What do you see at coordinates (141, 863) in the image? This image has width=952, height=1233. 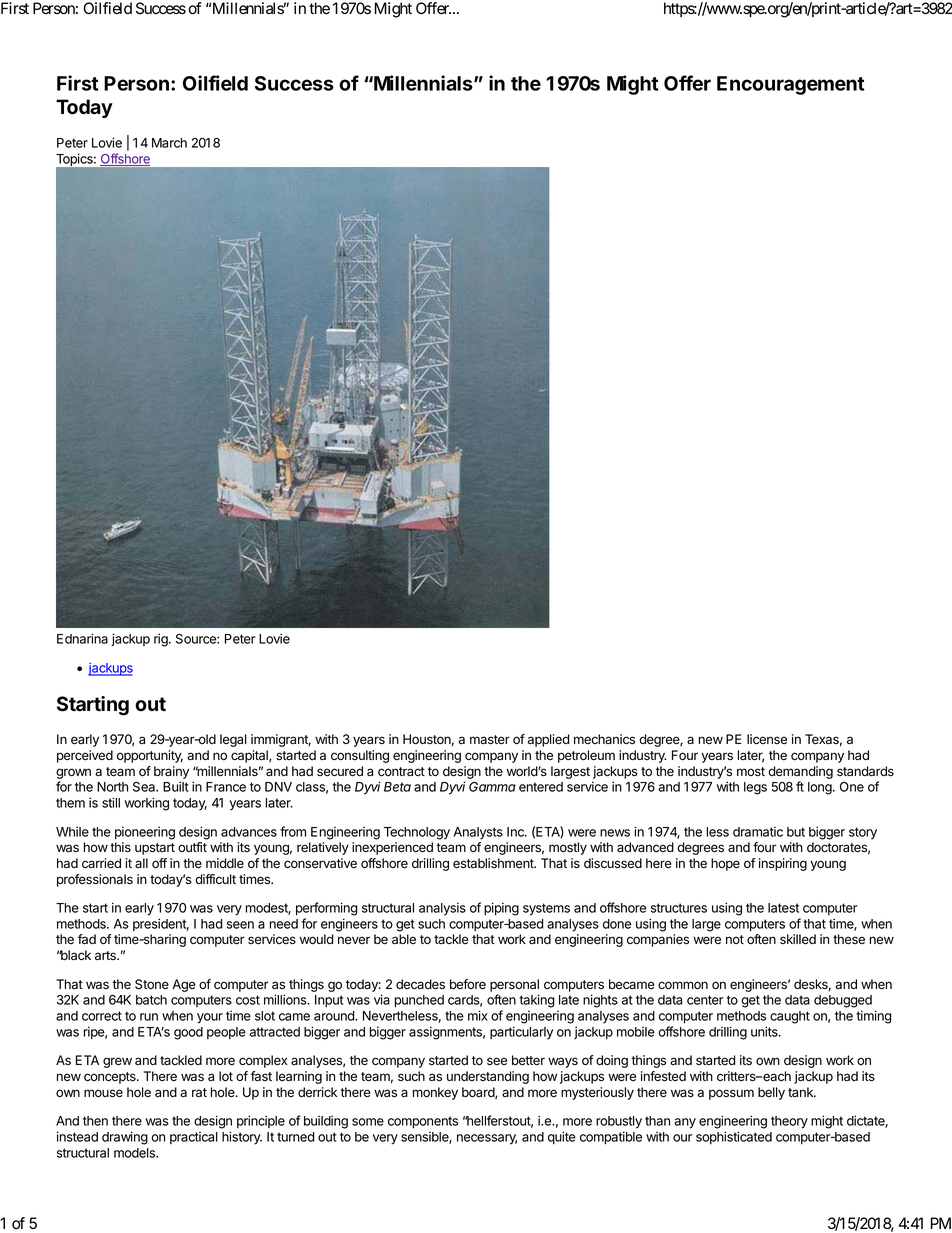 I see `all` at bounding box center [141, 863].
